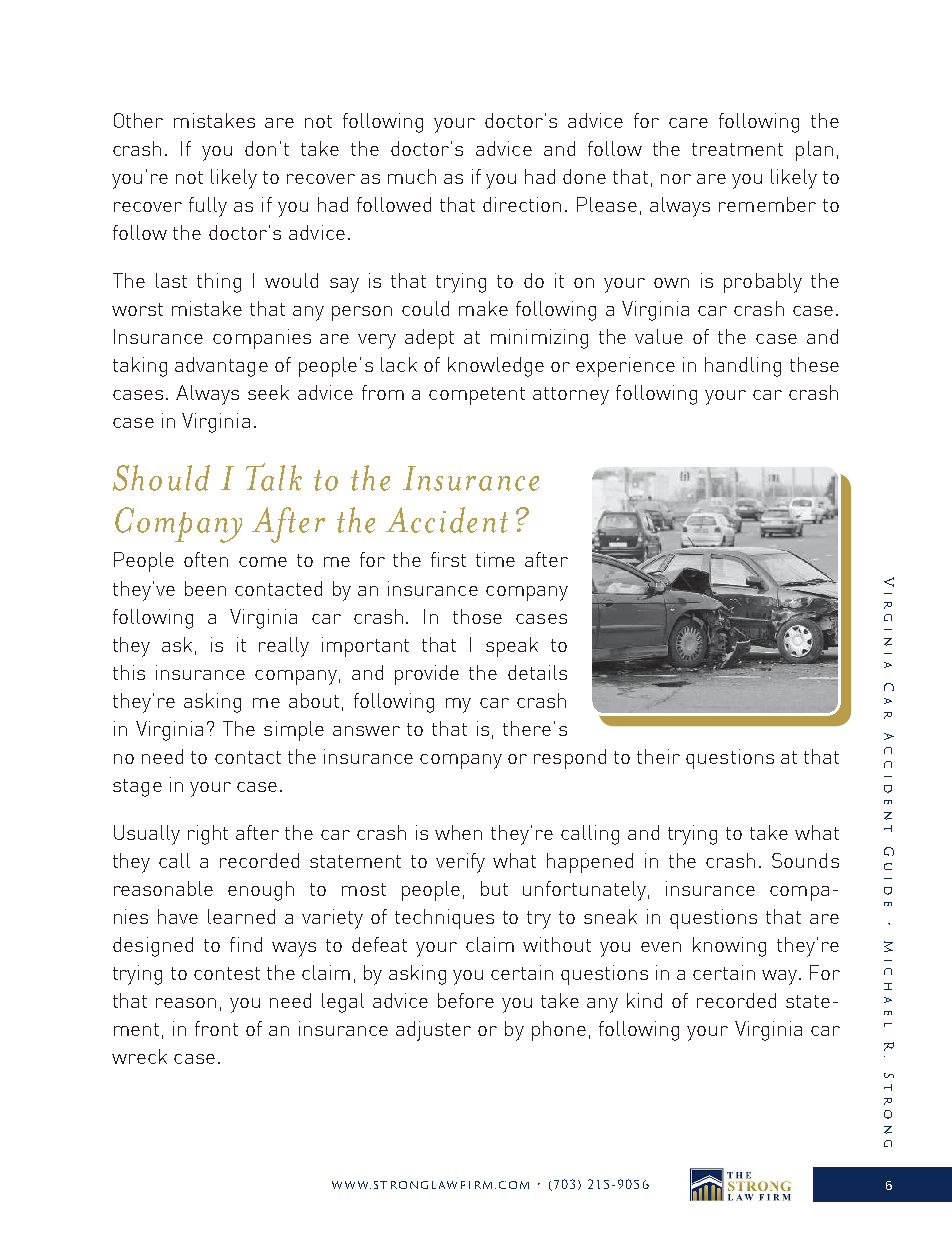 The image size is (952, 1233). I want to click on provide, so click(427, 675).
